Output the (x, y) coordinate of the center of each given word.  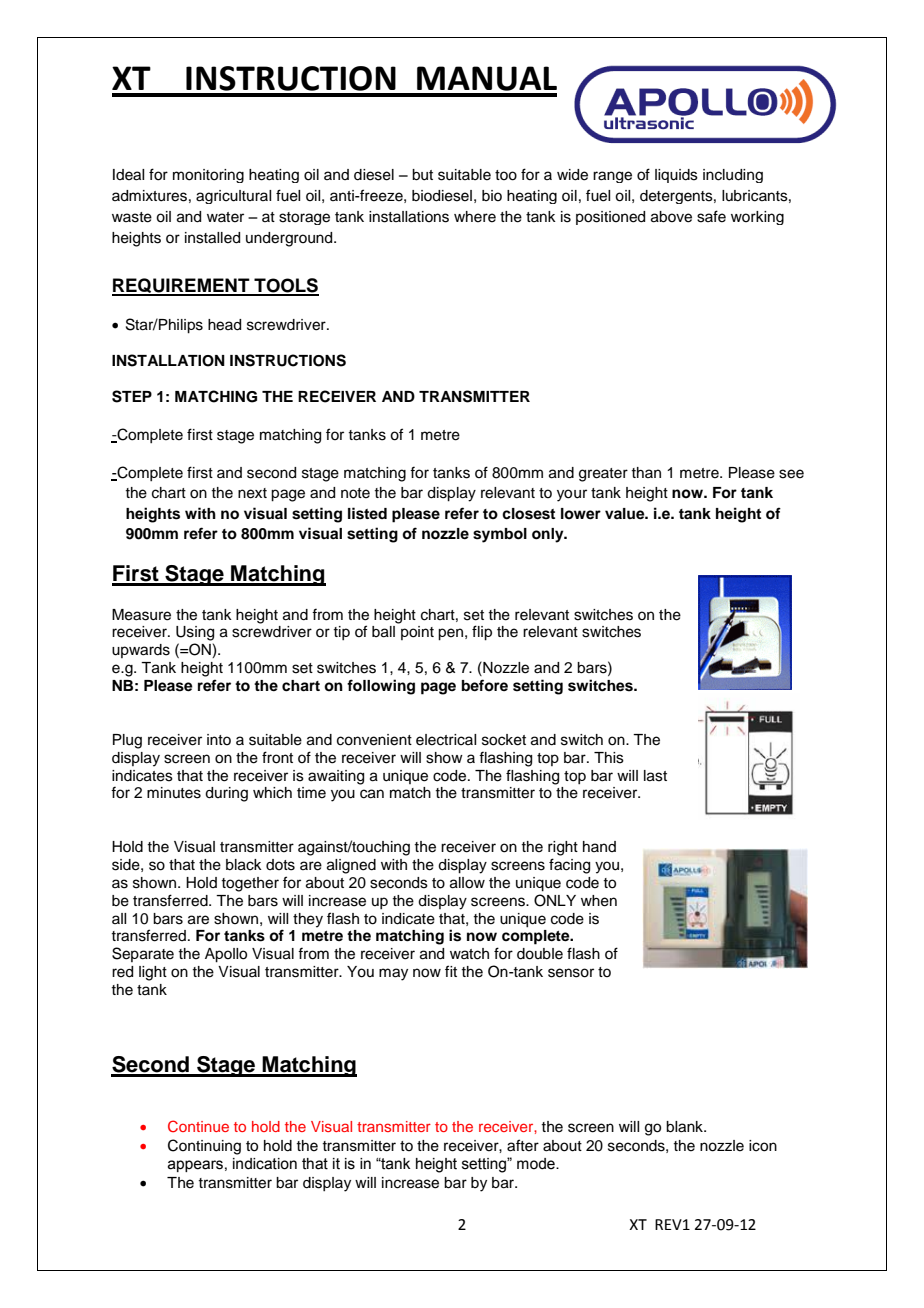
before (485, 685)
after (523, 1145)
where (475, 217)
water (225, 217)
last (655, 776)
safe (711, 216)
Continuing (204, 1147)
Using (195, 633)
